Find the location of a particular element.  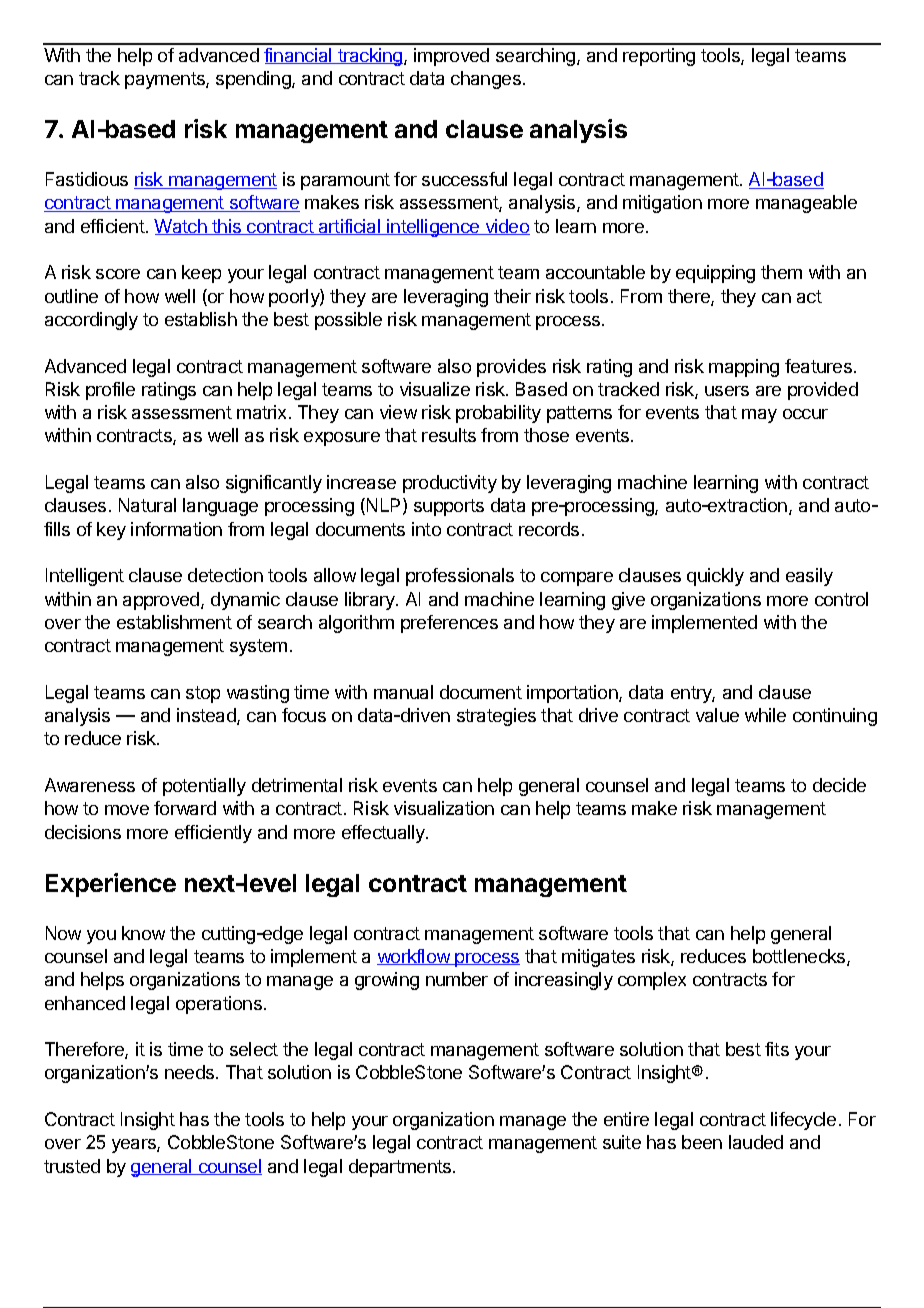

payments is located at coordinates (166, 80).
